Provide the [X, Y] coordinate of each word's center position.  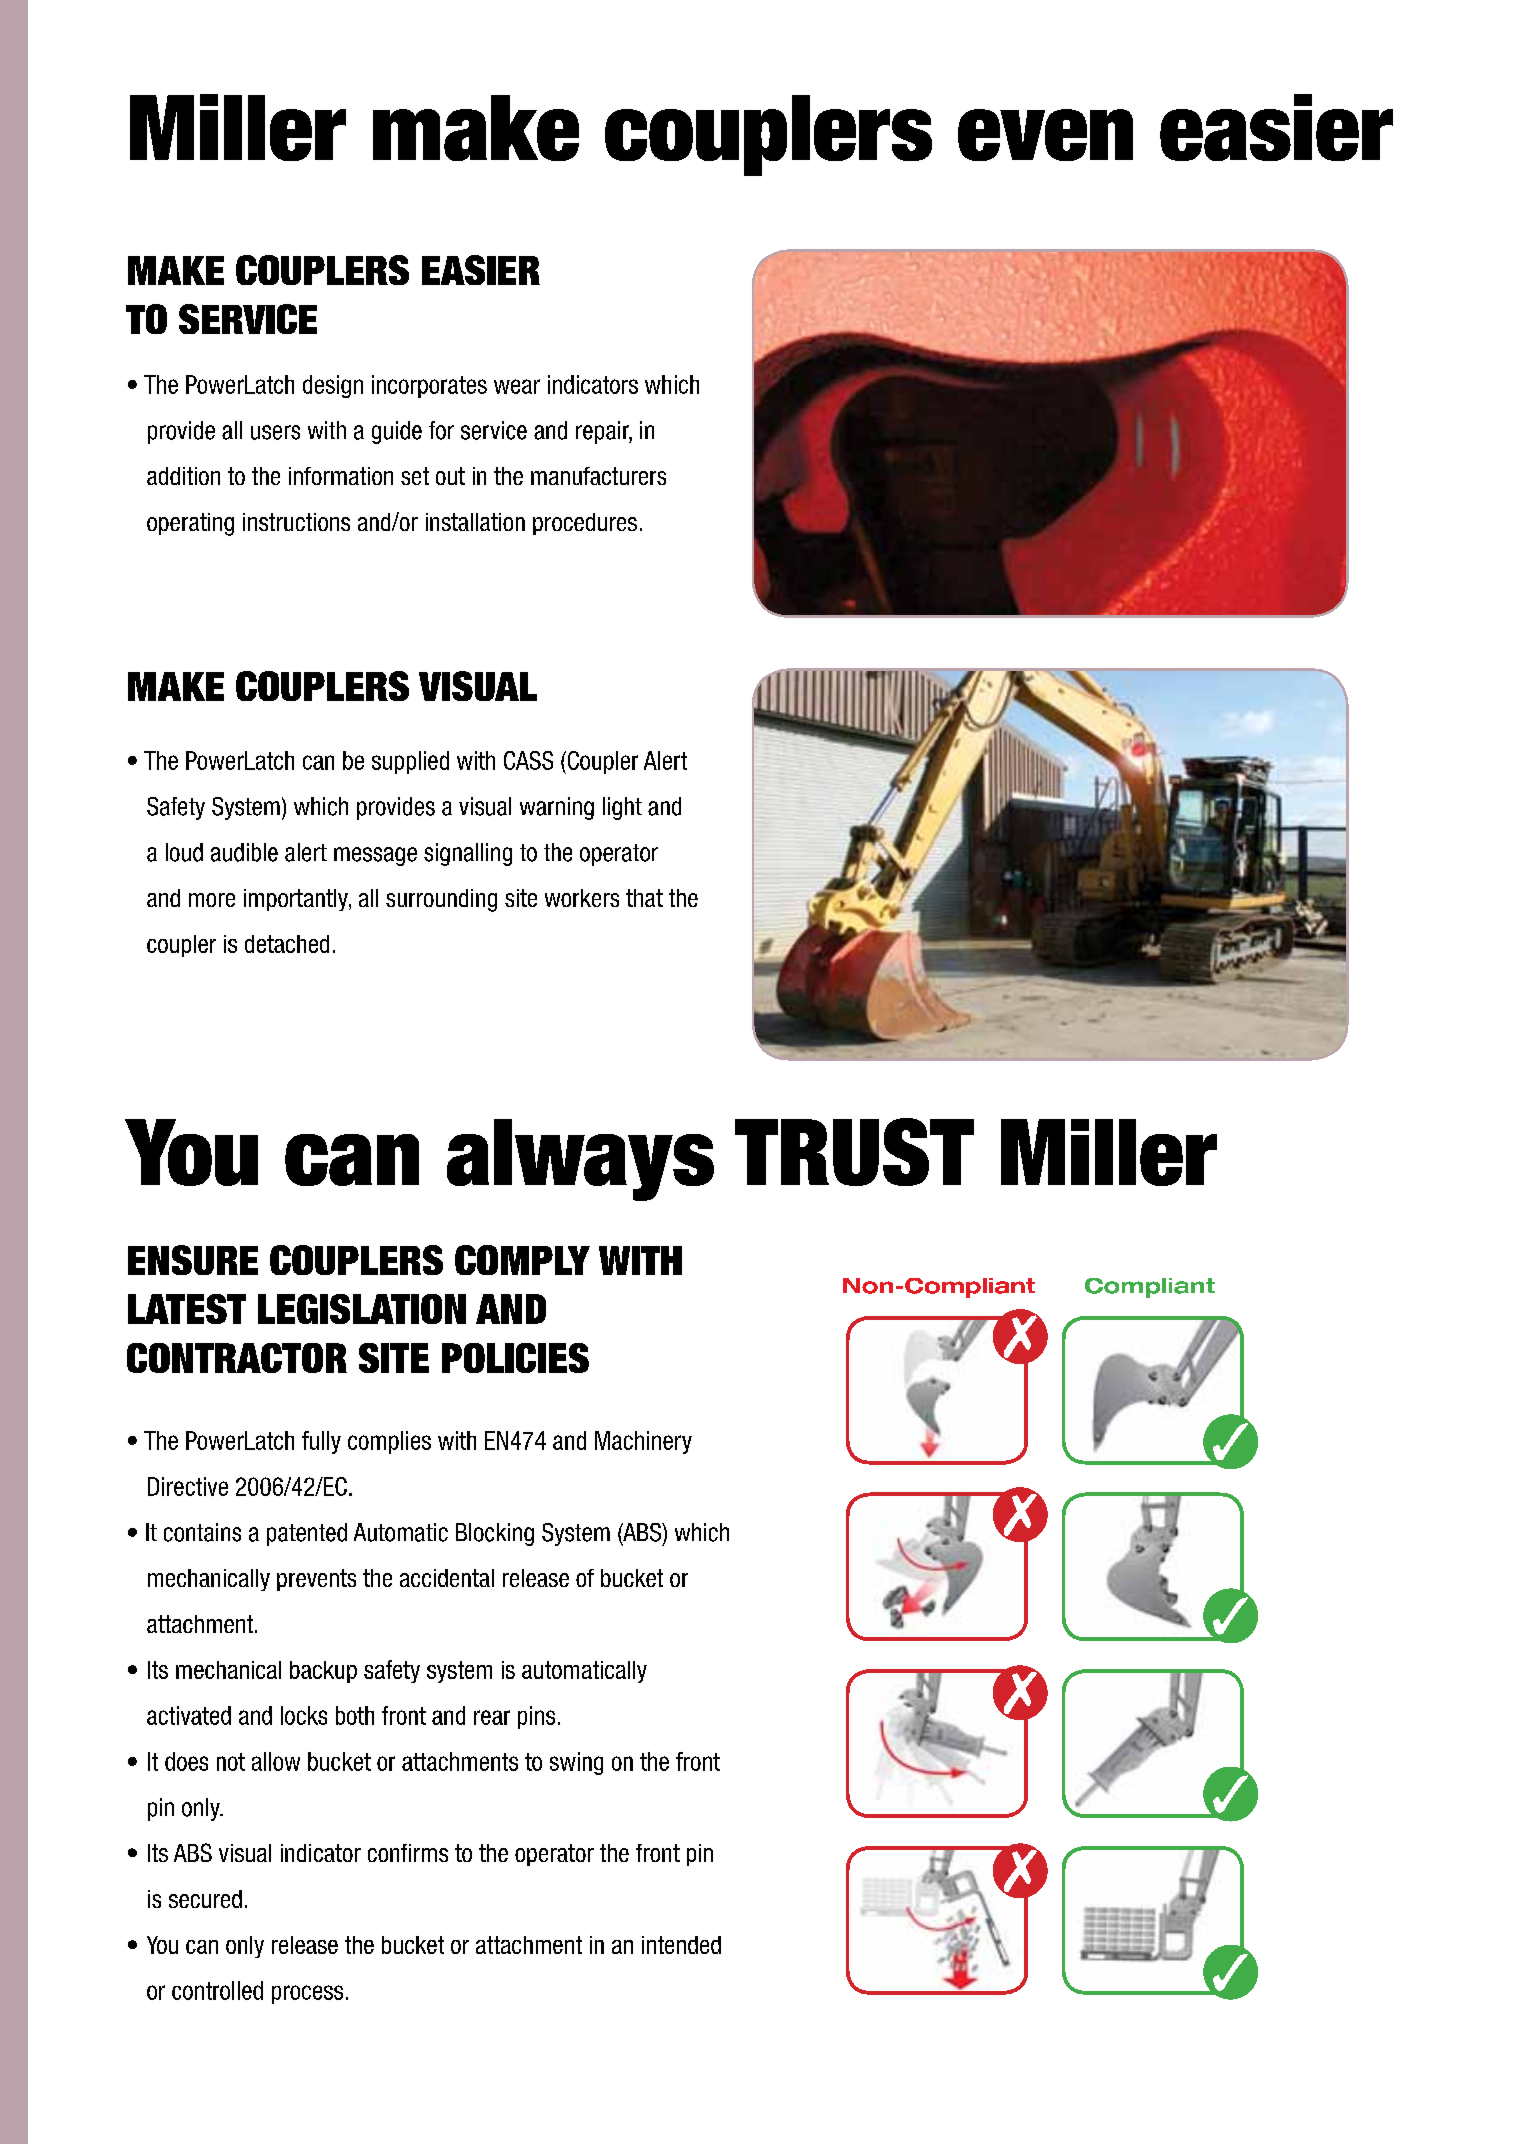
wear [517, 386]
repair [604, 432]
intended [681, 1945]
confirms [408, 1853]
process [307, 1994]
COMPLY [522, 1260]
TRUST [854, 1152]
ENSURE [193, 1260]
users [275, 432]
